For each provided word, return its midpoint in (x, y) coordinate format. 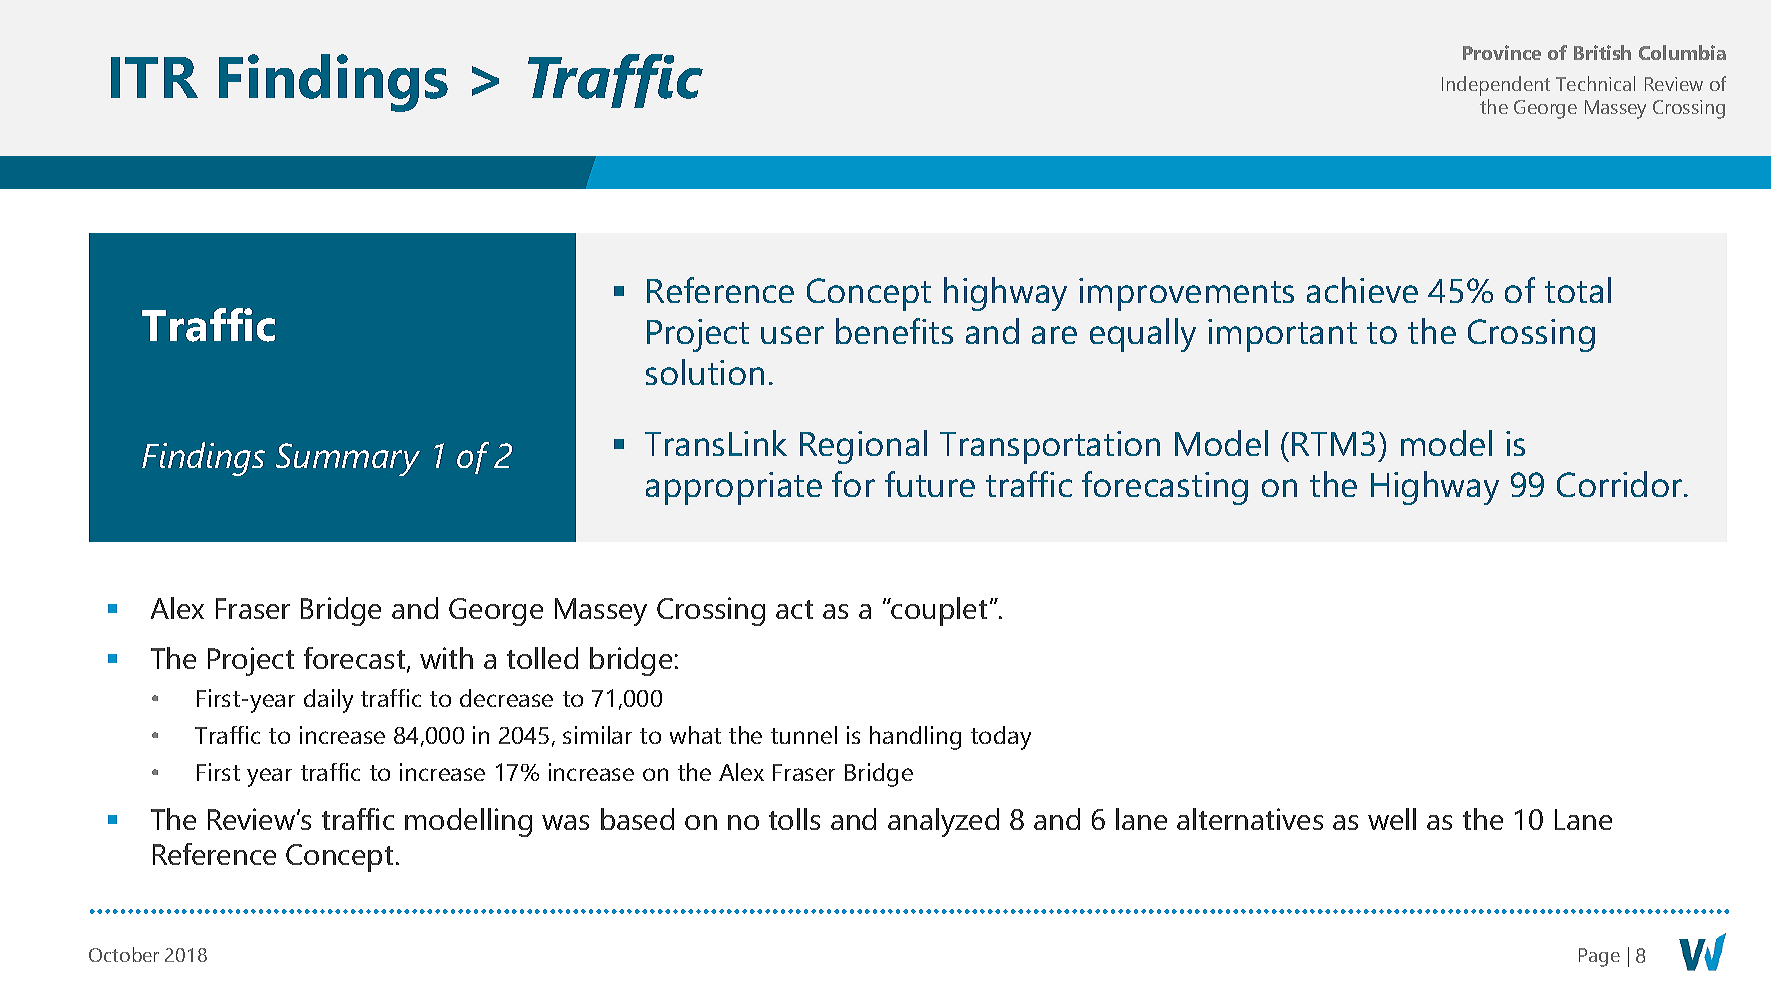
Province (1502, 52)
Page (1599, 957)
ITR (154, 77)
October (124, 954)
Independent (1496, 86)
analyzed (943, 822)
